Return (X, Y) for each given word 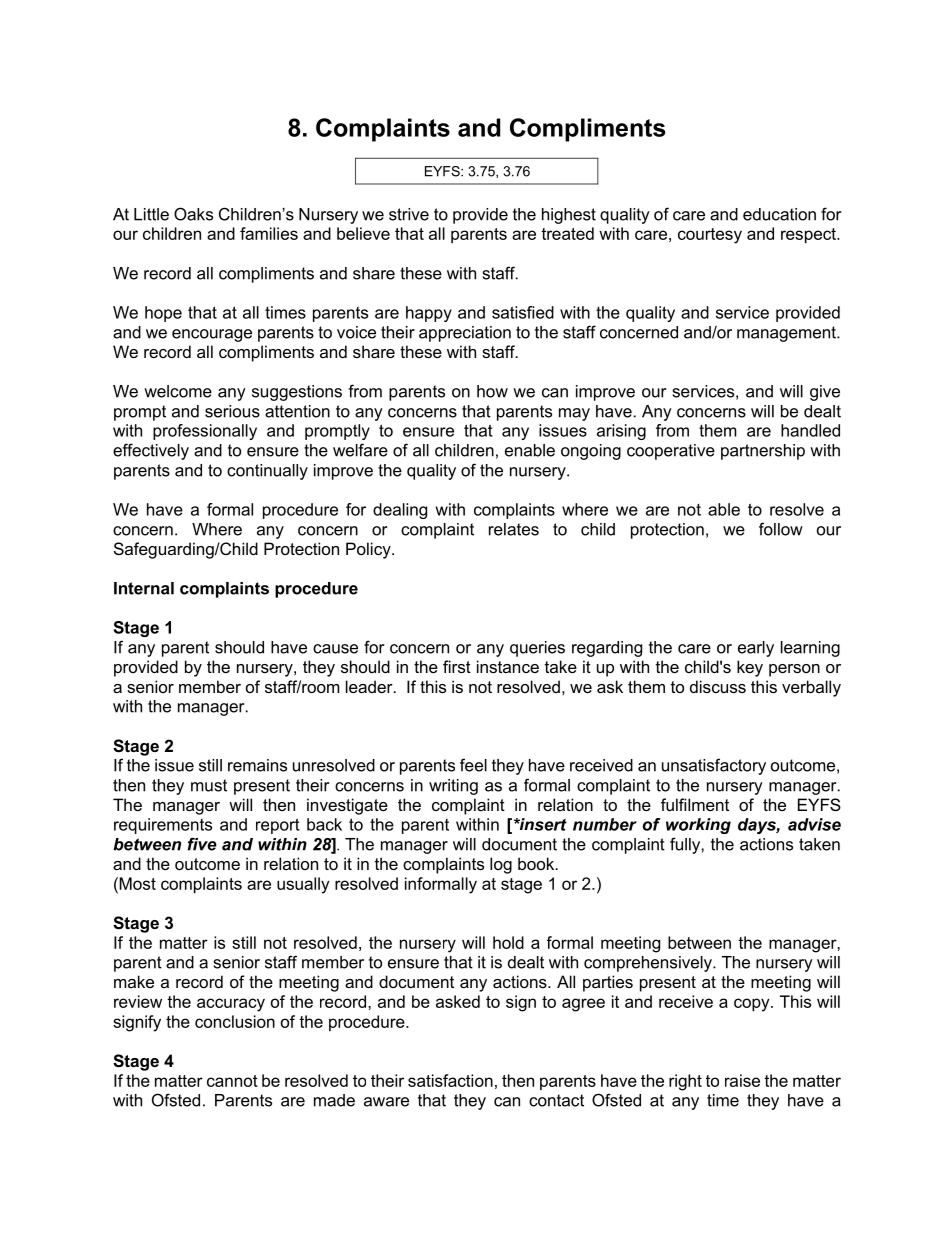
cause (335, 649)
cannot (232, 1081)
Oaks (193, 214)
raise (742, 1080)
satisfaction (450, 1080)
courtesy (710, 236)
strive (409, 214)
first (457, 666)
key (750, 668)
